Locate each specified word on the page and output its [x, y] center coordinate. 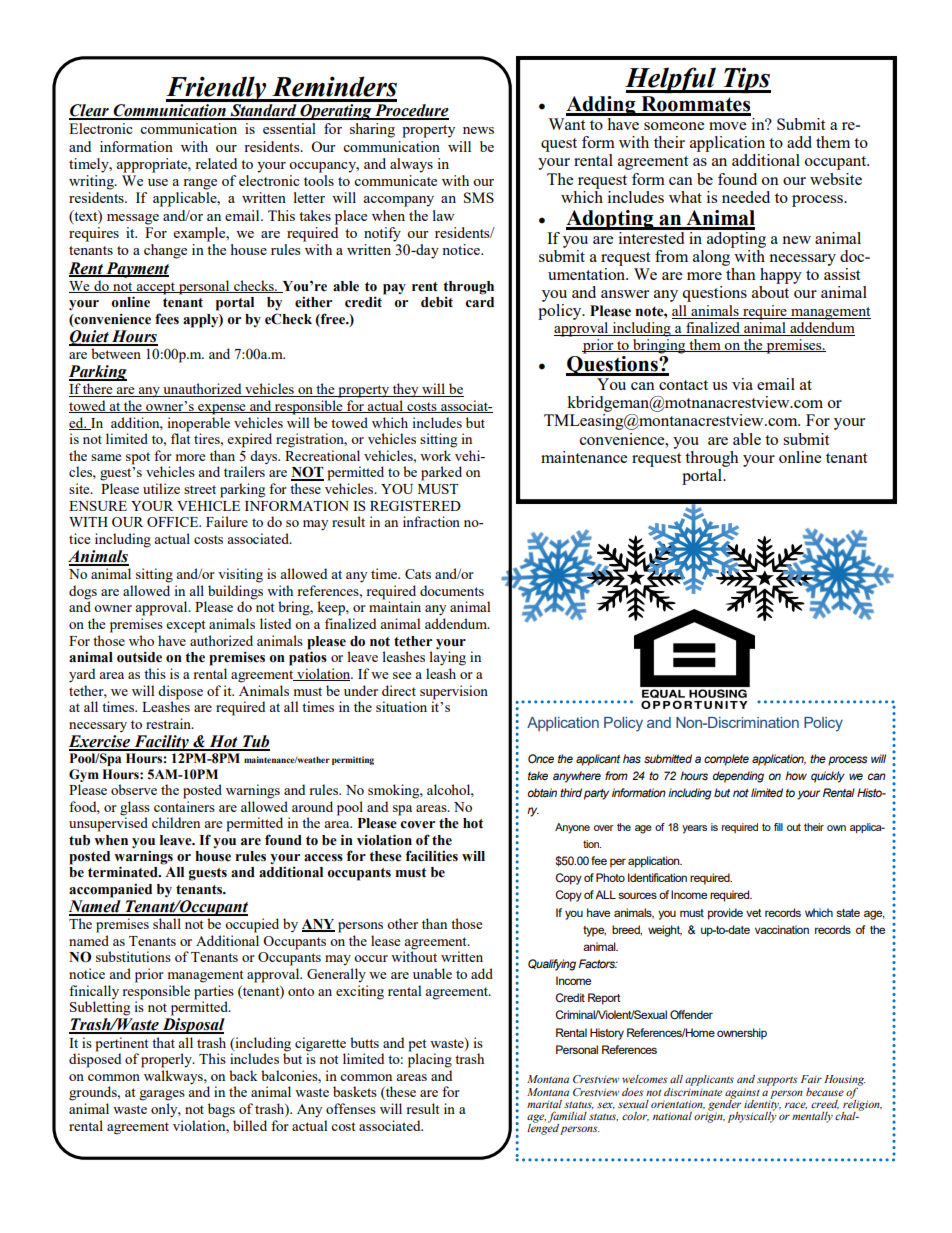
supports [777, 1081]
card [479, 302]
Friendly [217, 90]
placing [430, 1059]
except [185, 626]
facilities [432, 856]
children [176, 822]
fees [167, 319]
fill [778, 827]
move [727, 126]
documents [452, 590]
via [742, 384]
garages [162, 1095]
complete [726, 760]
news [478, 130]
